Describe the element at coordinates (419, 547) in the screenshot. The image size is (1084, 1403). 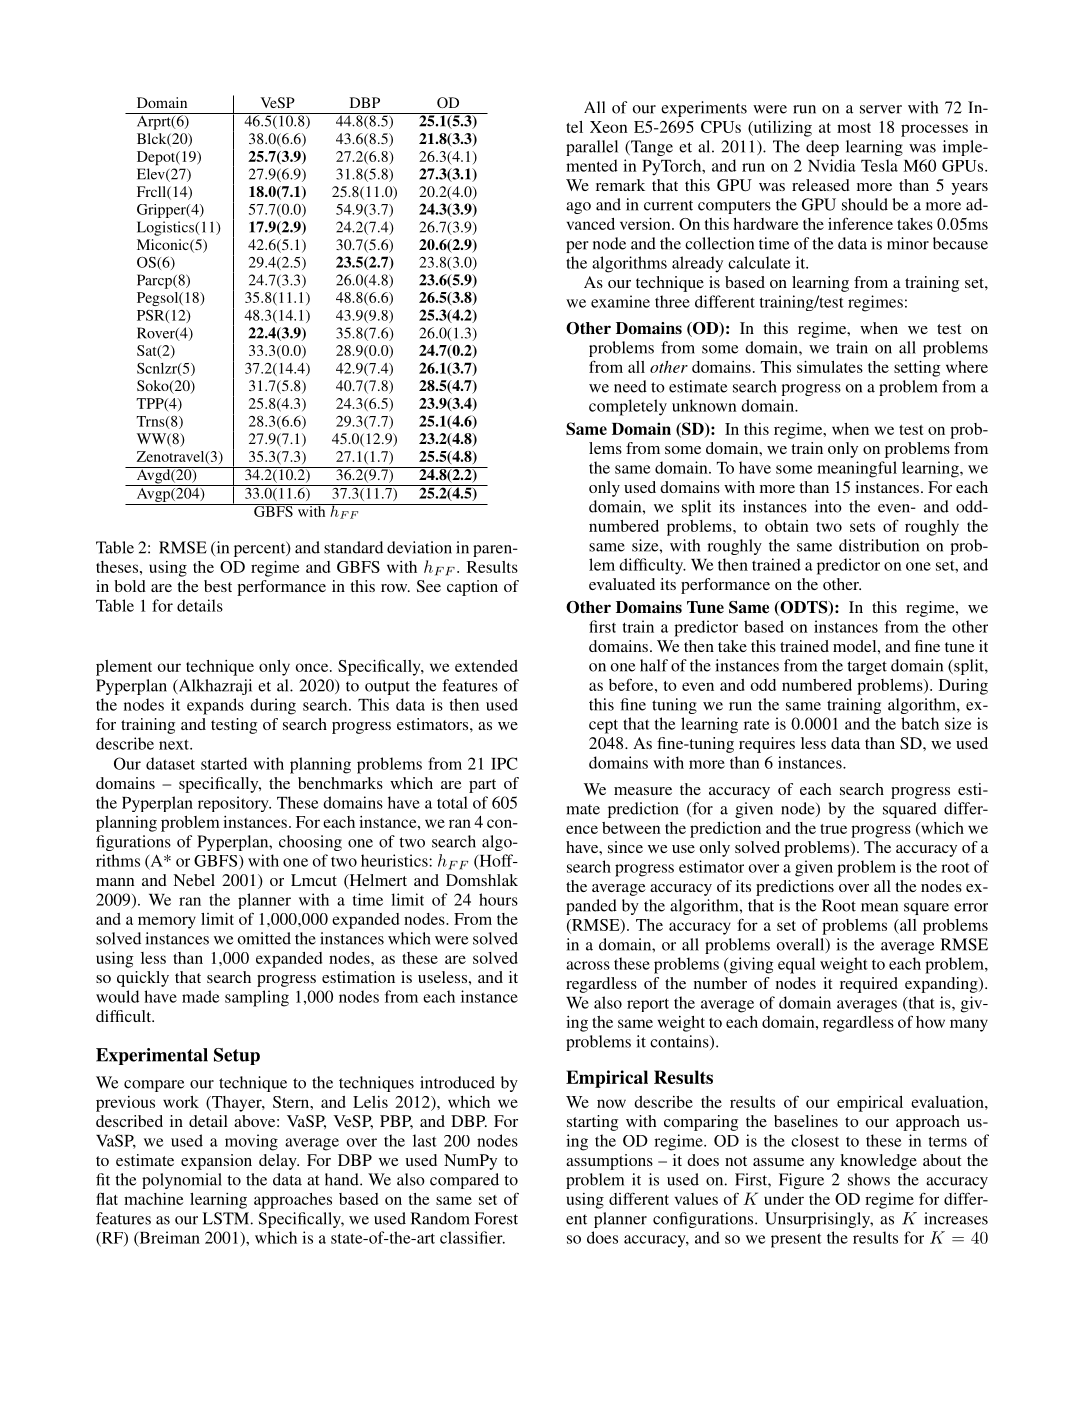
I see `deviation` at that location.
